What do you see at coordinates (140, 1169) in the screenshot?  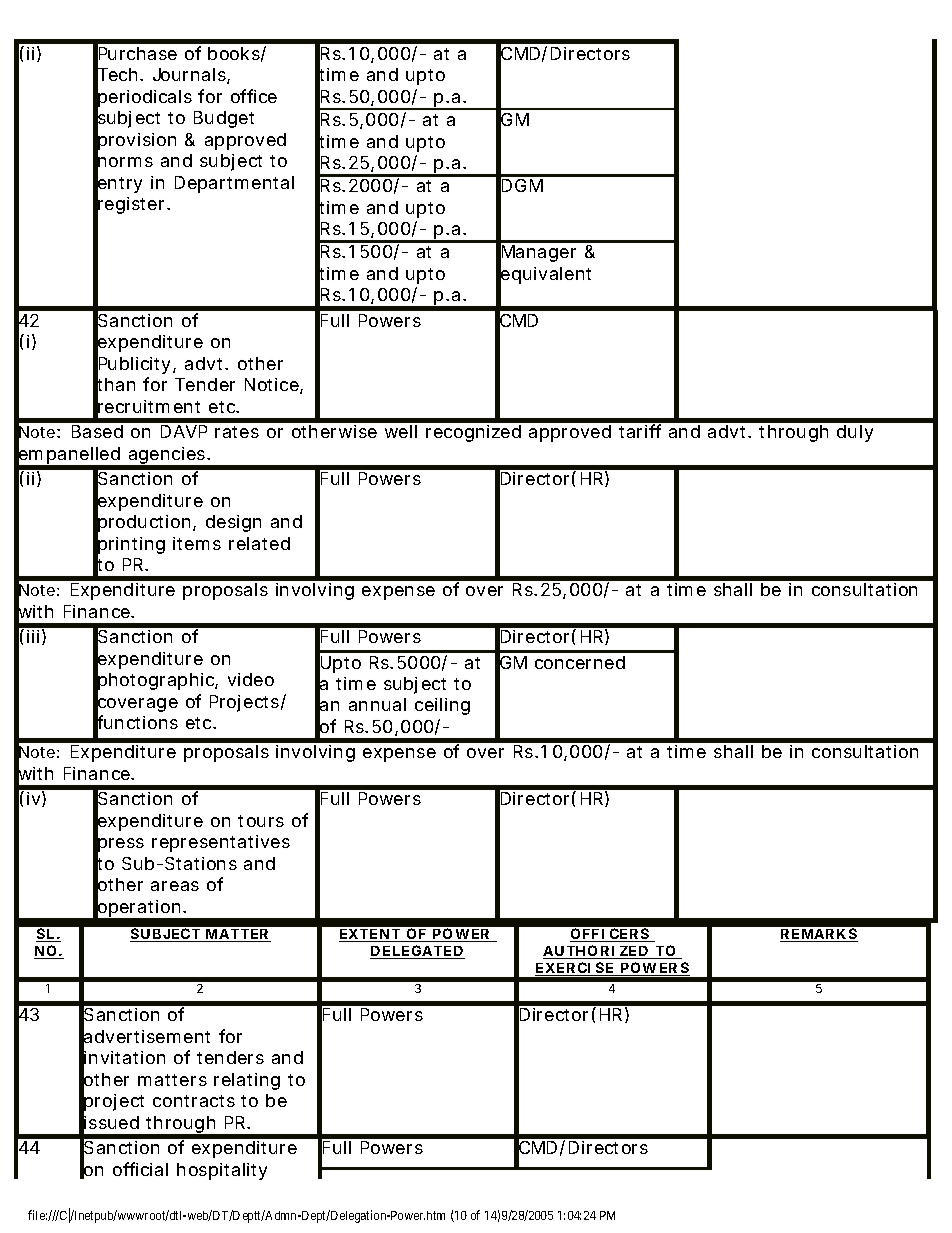 I see `official` at bounding box center [140, 1169].
